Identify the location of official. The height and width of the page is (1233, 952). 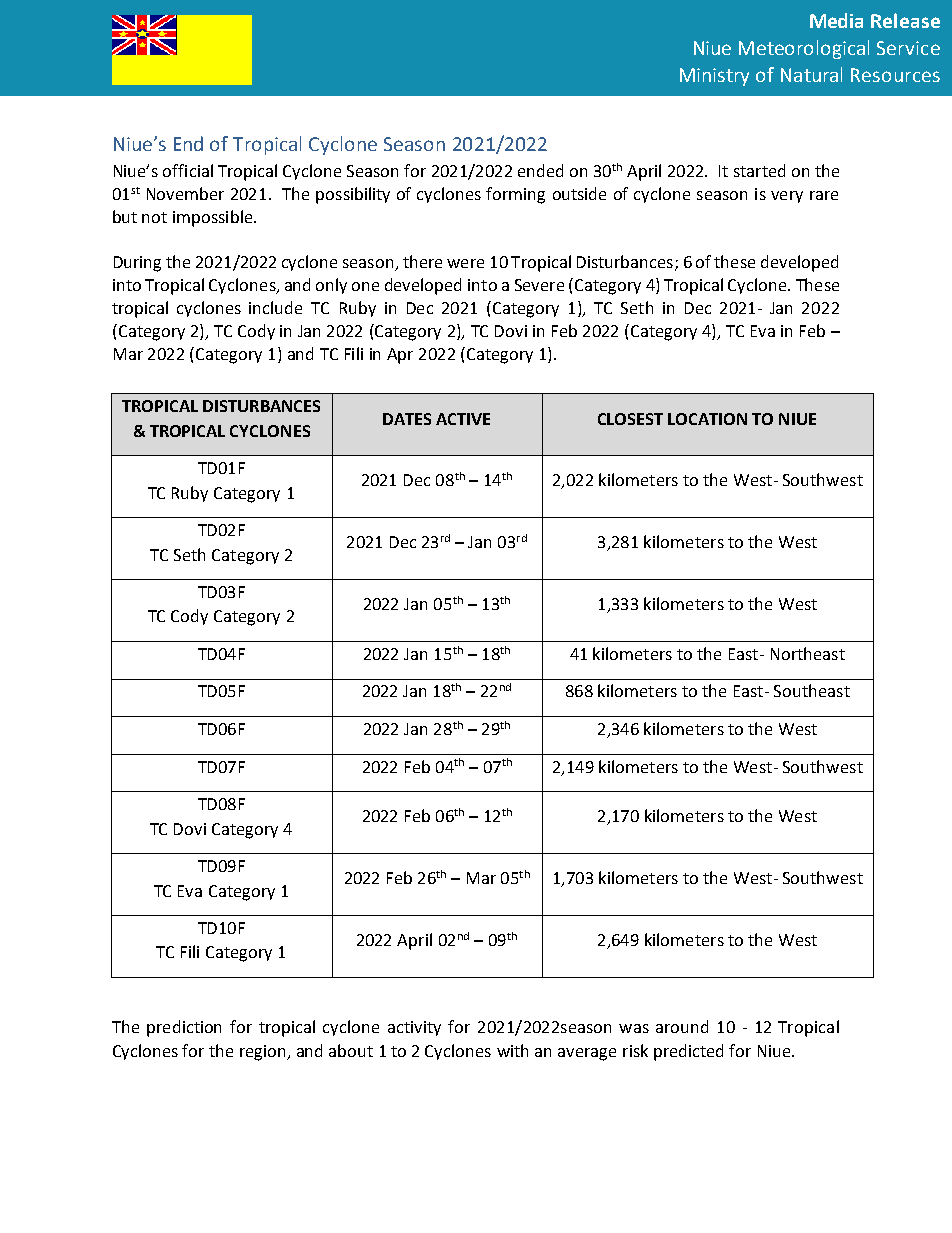
(188, 170).
